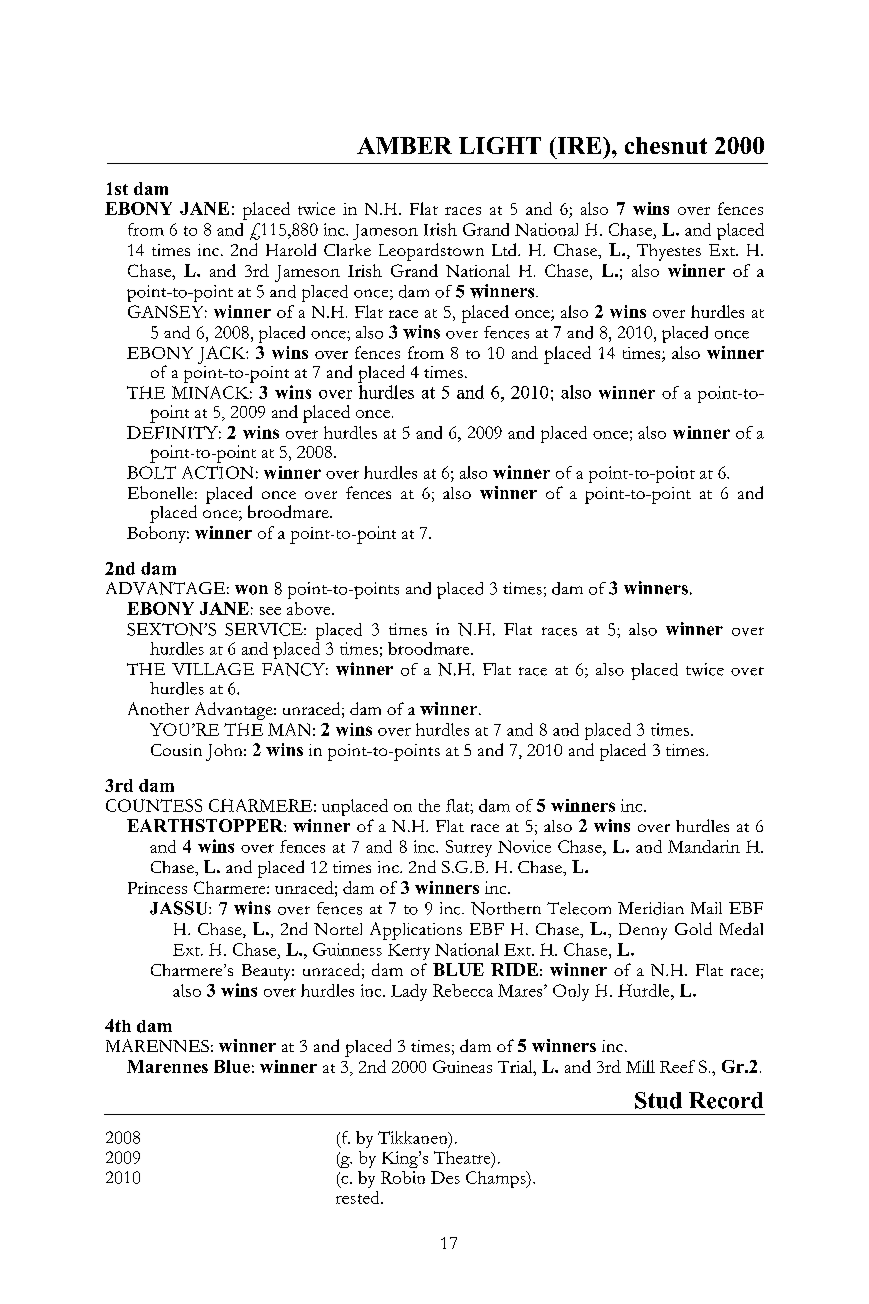 Image resolution: width=869 pixels, height=1304 pixels. Describe the element at coordinates (704, 846) in the screenshot. I see `Mandarin` at that location.
